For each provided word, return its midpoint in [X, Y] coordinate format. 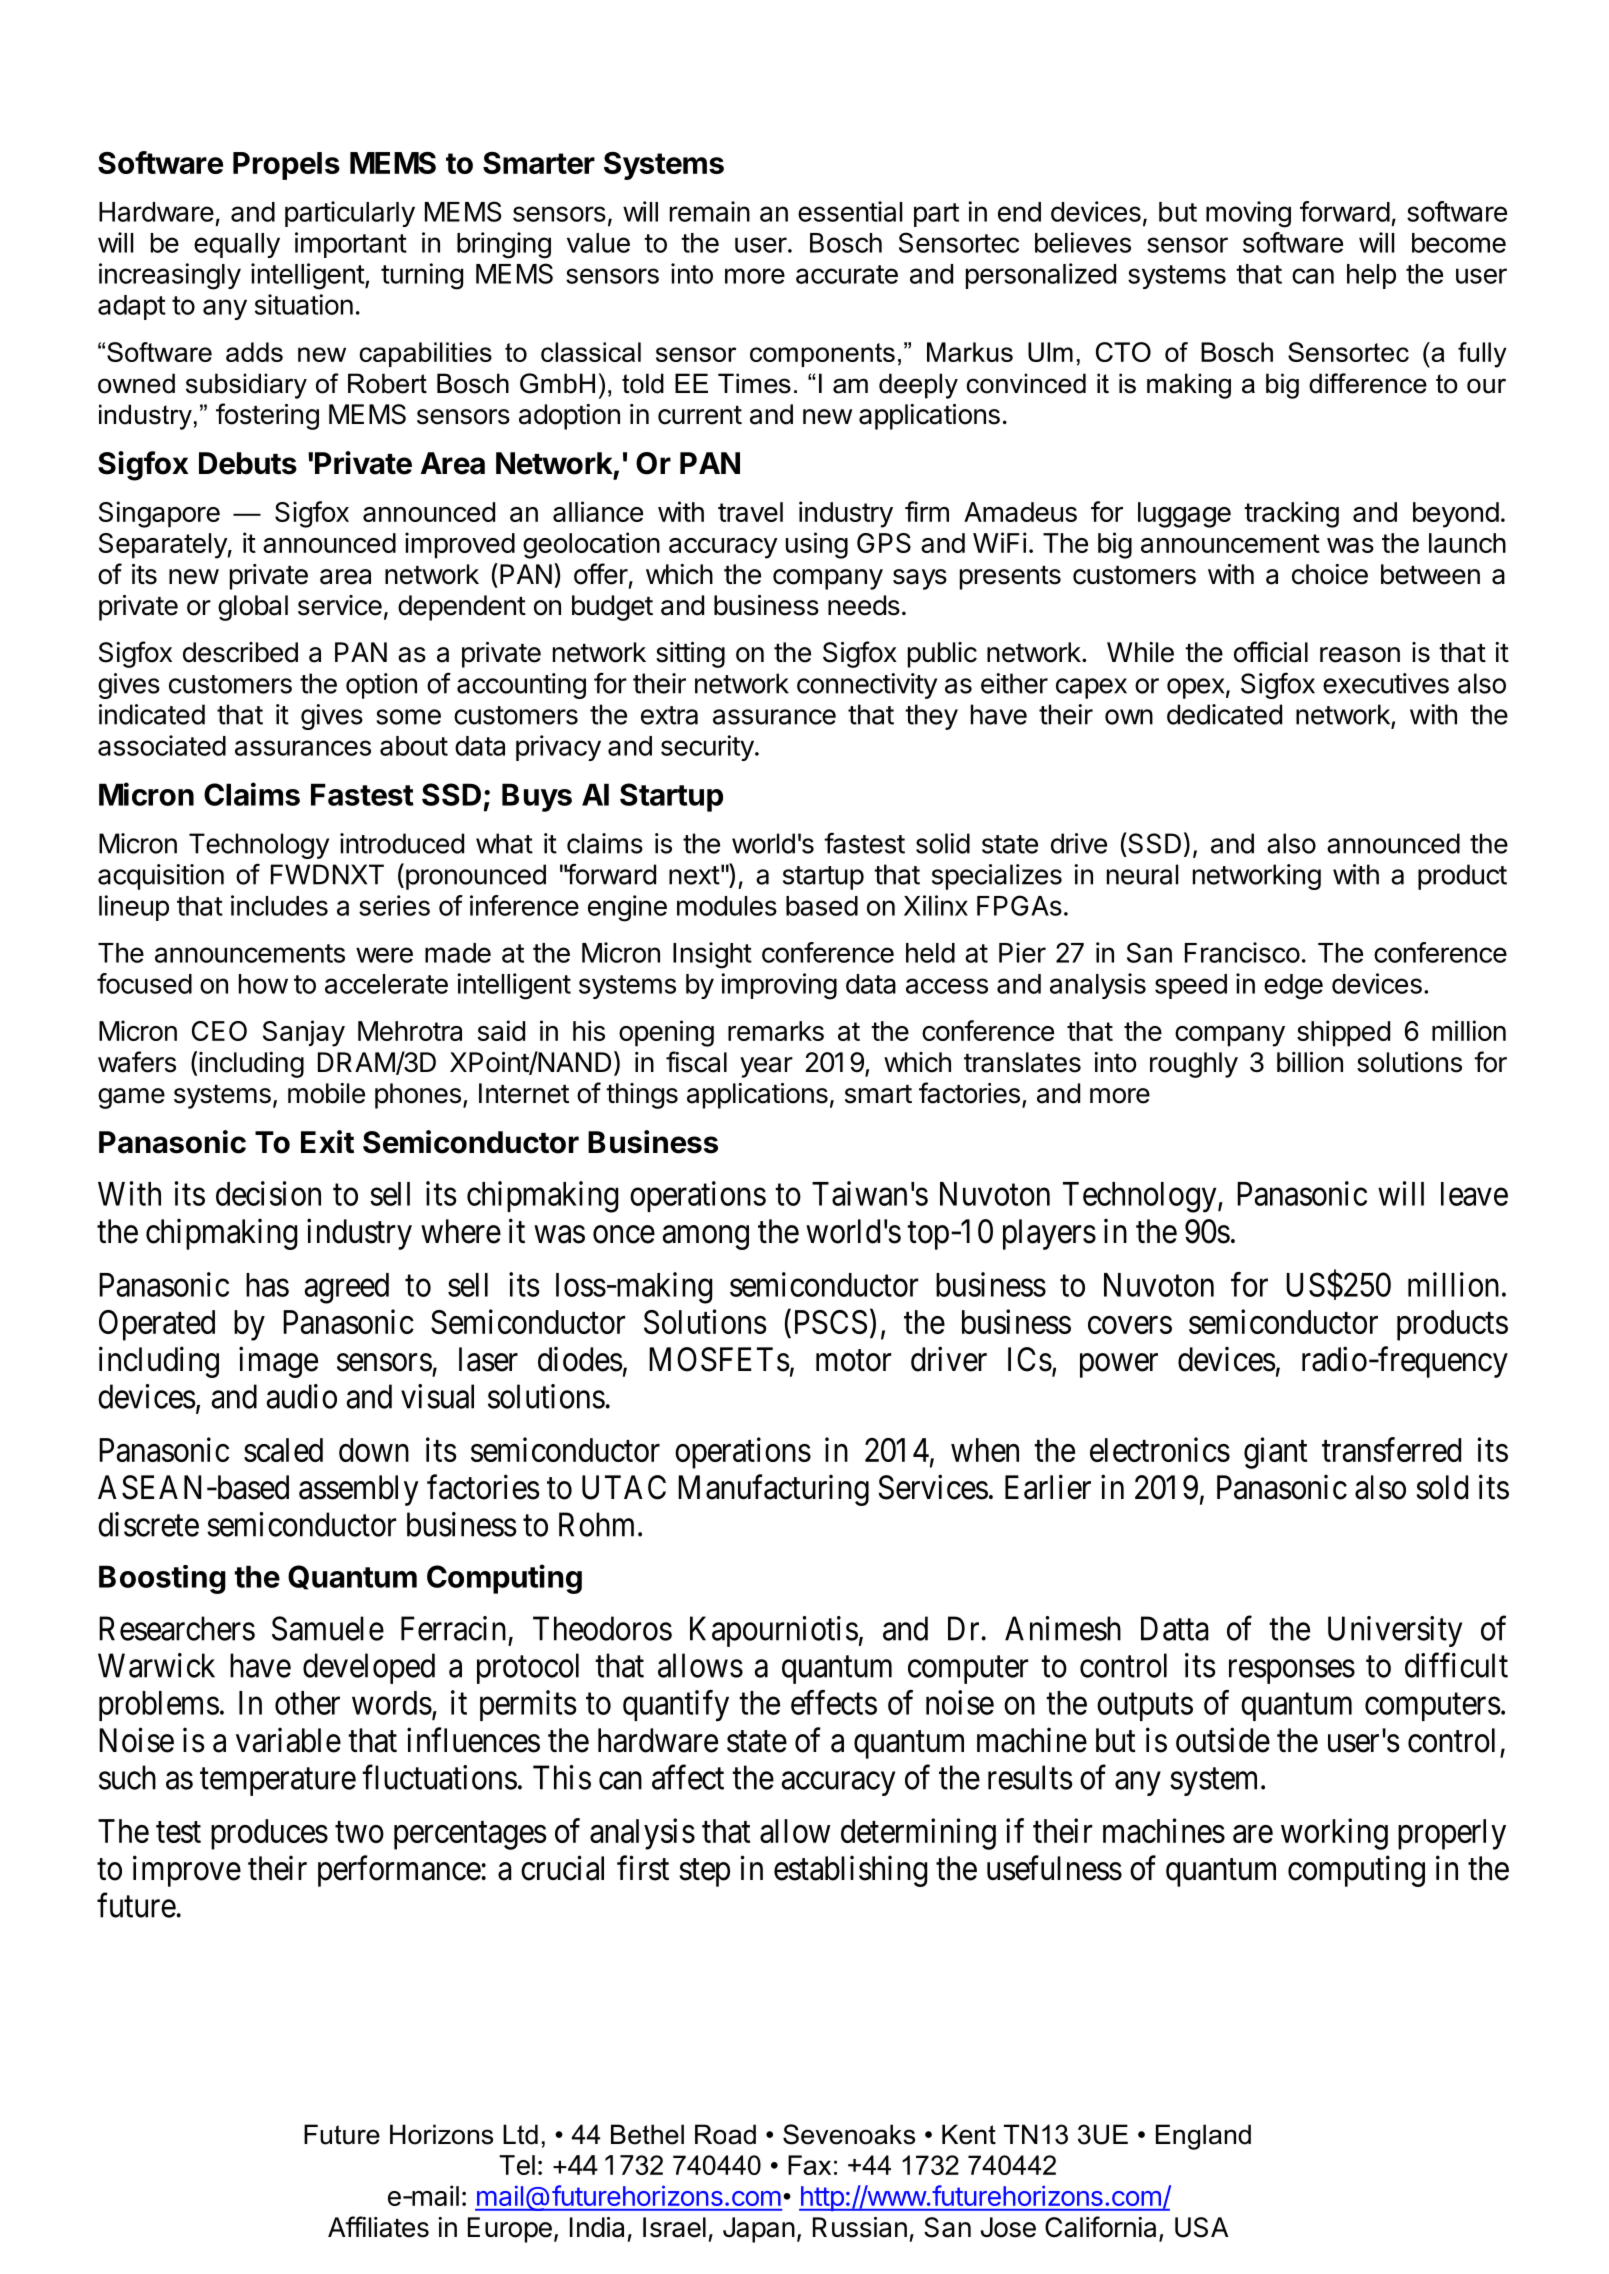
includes [279, 905]
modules [727, 906]
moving [1248, 214]
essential [850, 211]
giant [1275, 1453]
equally [237, 245]
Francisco [1242, 952]
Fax [809, 2165]
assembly [359, 1490]
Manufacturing [773, 1490]
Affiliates [378, 2227]
